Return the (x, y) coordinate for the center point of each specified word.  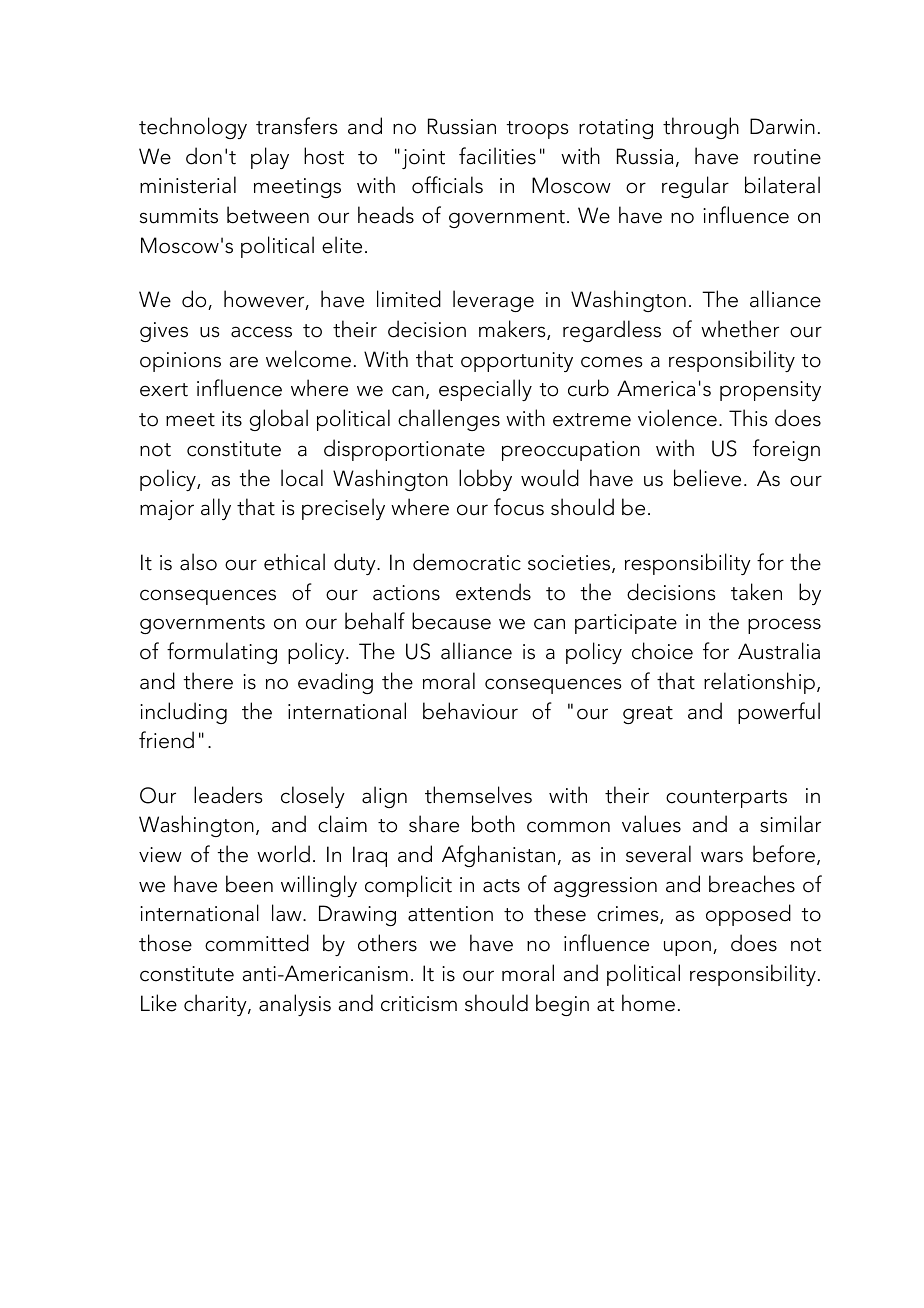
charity (216, 1005)
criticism (419, 1004)
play (270, 158)
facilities (497, 156)
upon (687, 948)
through (701, 128)
